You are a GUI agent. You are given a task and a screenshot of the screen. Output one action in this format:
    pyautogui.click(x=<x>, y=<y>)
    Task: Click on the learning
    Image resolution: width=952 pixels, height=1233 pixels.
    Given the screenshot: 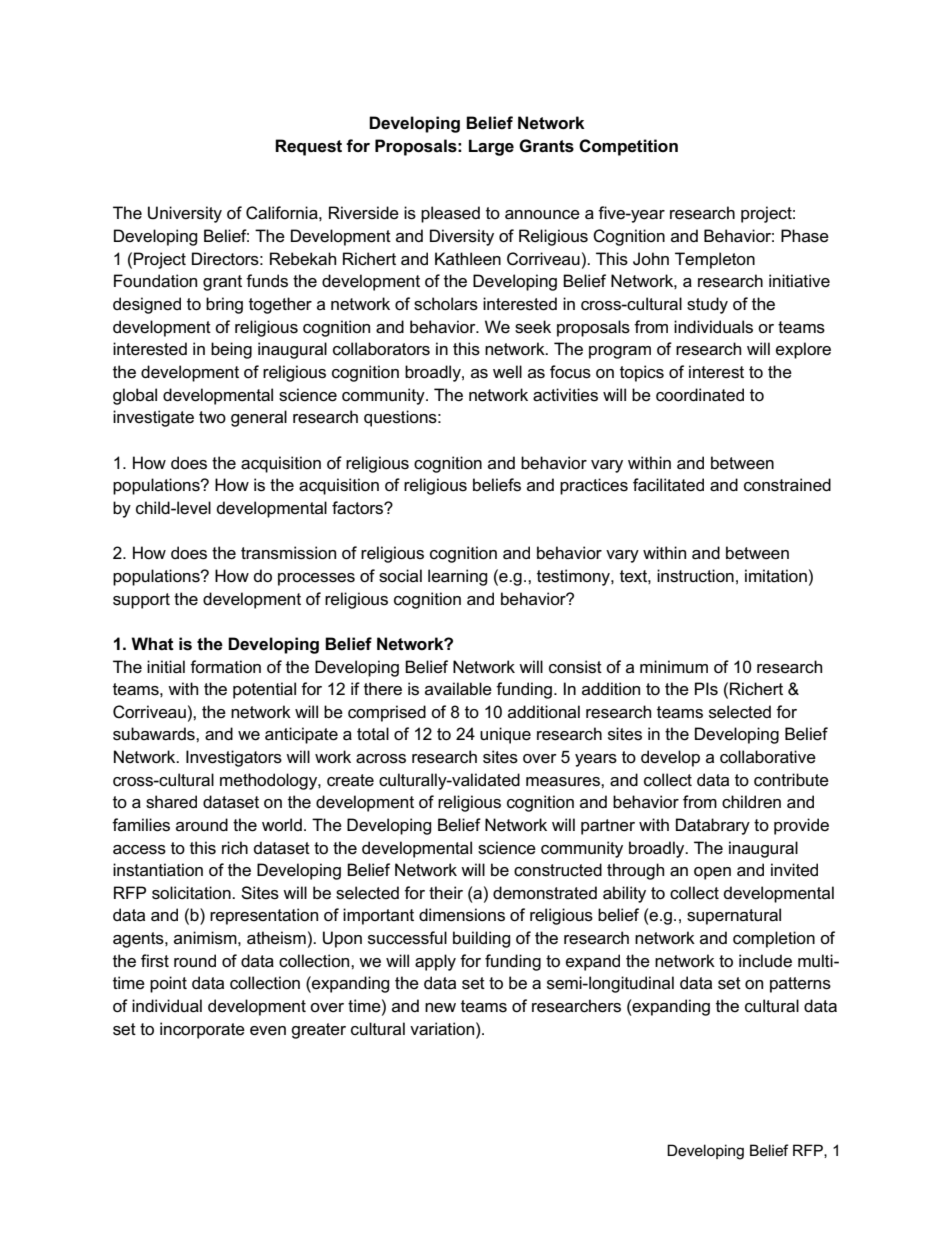 What is the action you would take?
    pyautogui.click(x=458, y=577)
